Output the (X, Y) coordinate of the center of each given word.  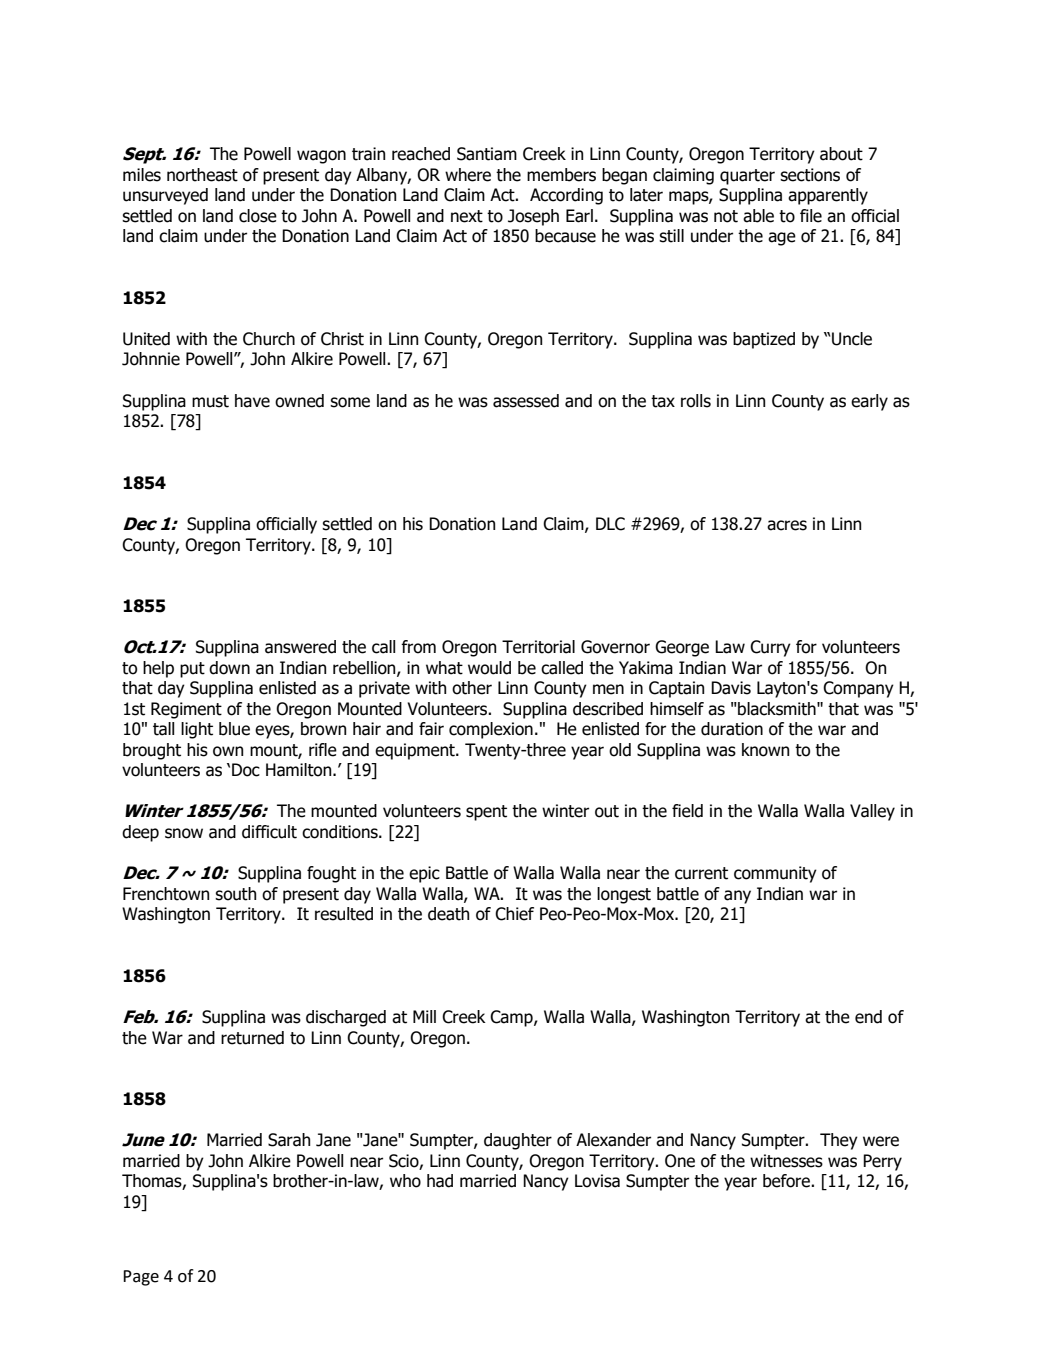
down (229, 668)
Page (141, 1278)
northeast (202, 175)
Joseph (533, 217)
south (235, 894)
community (775, 874)
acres (787, 525)
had (440, 1181)
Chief (514, 914)
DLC (610, 524)
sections (810, 175)
